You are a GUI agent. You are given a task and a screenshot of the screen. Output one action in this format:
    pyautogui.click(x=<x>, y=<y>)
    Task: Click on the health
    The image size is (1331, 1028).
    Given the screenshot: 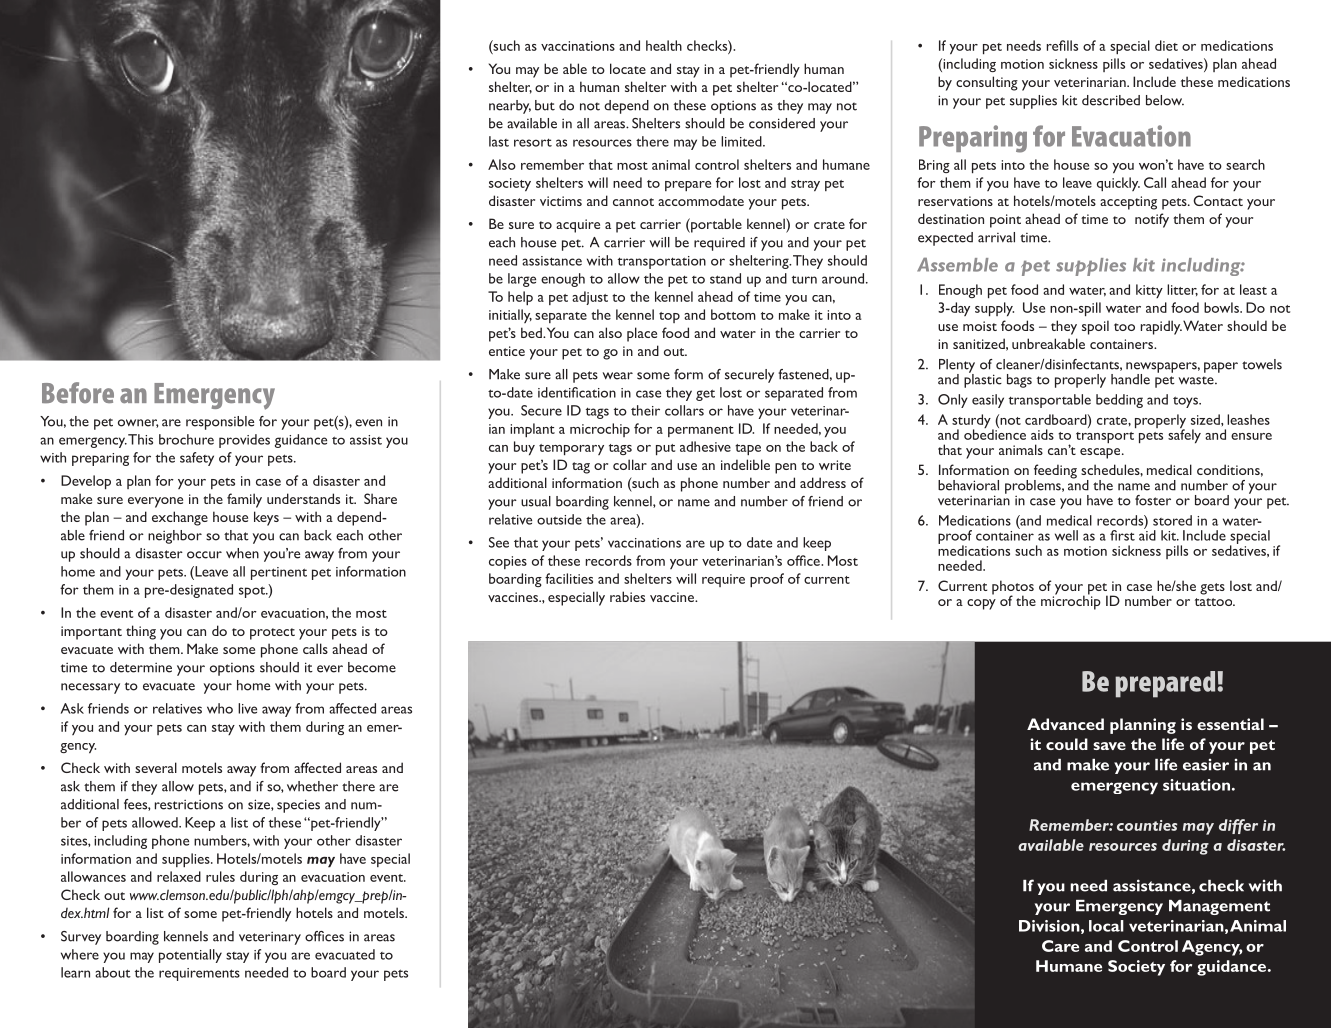 What is the action you would take?
    pyautogui.click(x=664, y=45)
